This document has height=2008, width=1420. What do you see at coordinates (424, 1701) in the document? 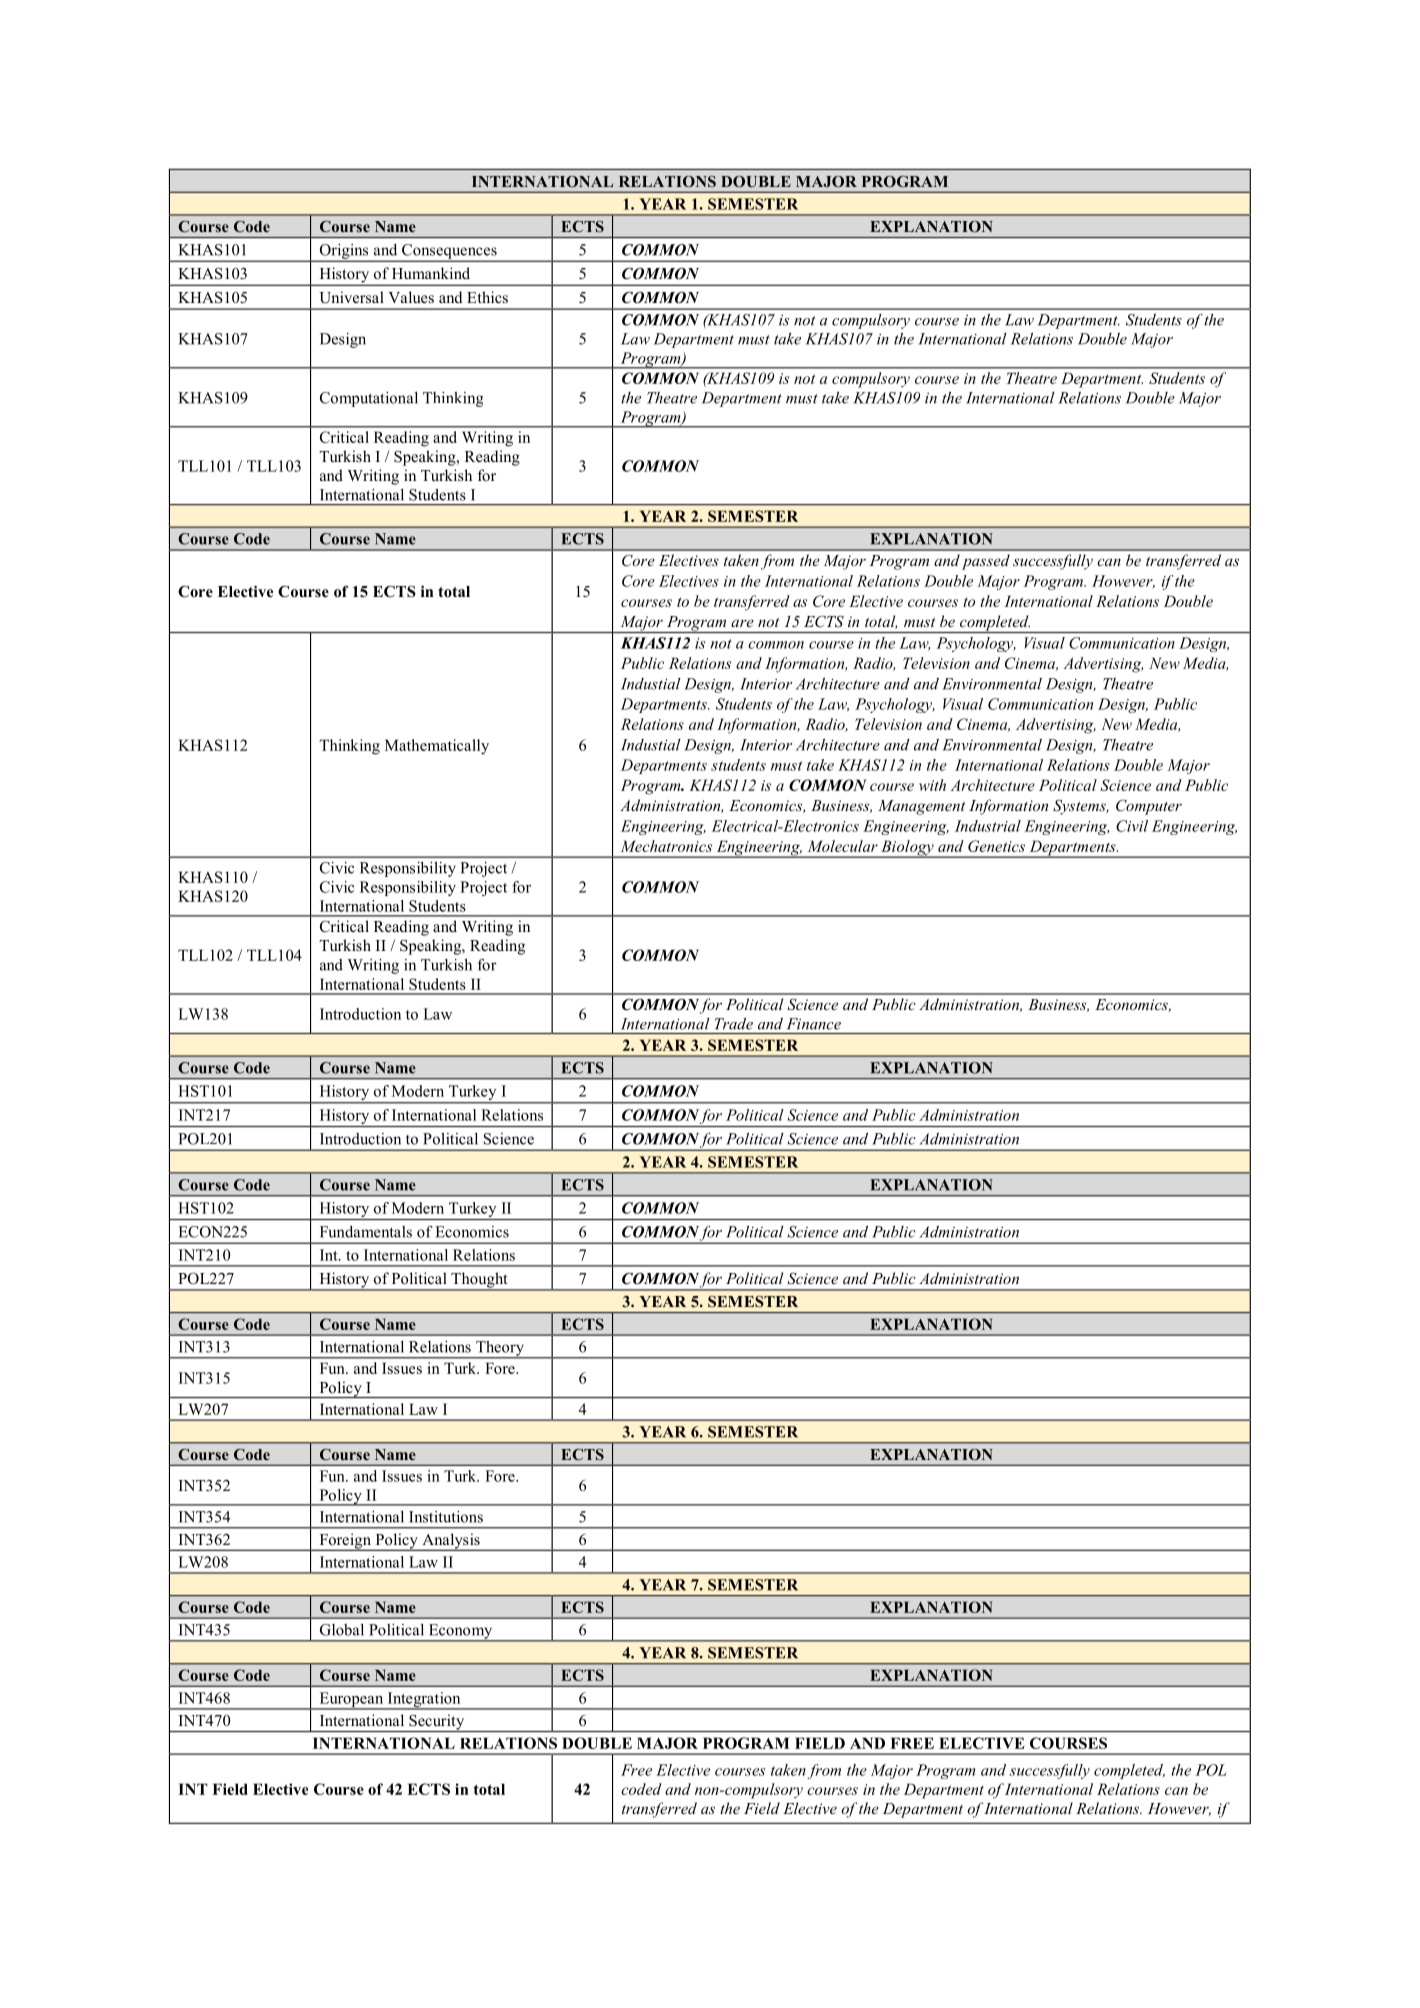
I see `Integration` at bounding box center [424, 1701].
